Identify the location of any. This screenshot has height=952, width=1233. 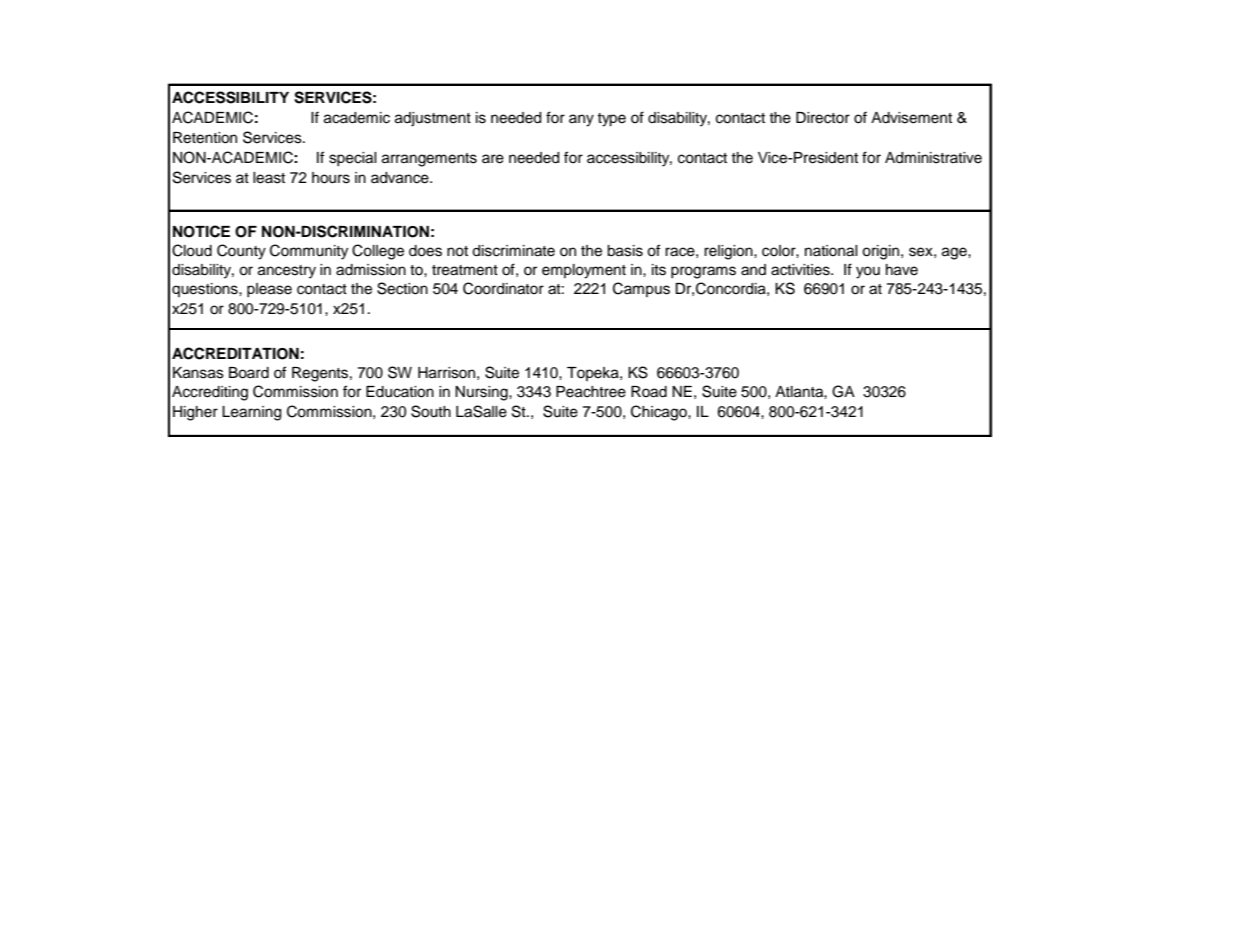
(581, 120).
